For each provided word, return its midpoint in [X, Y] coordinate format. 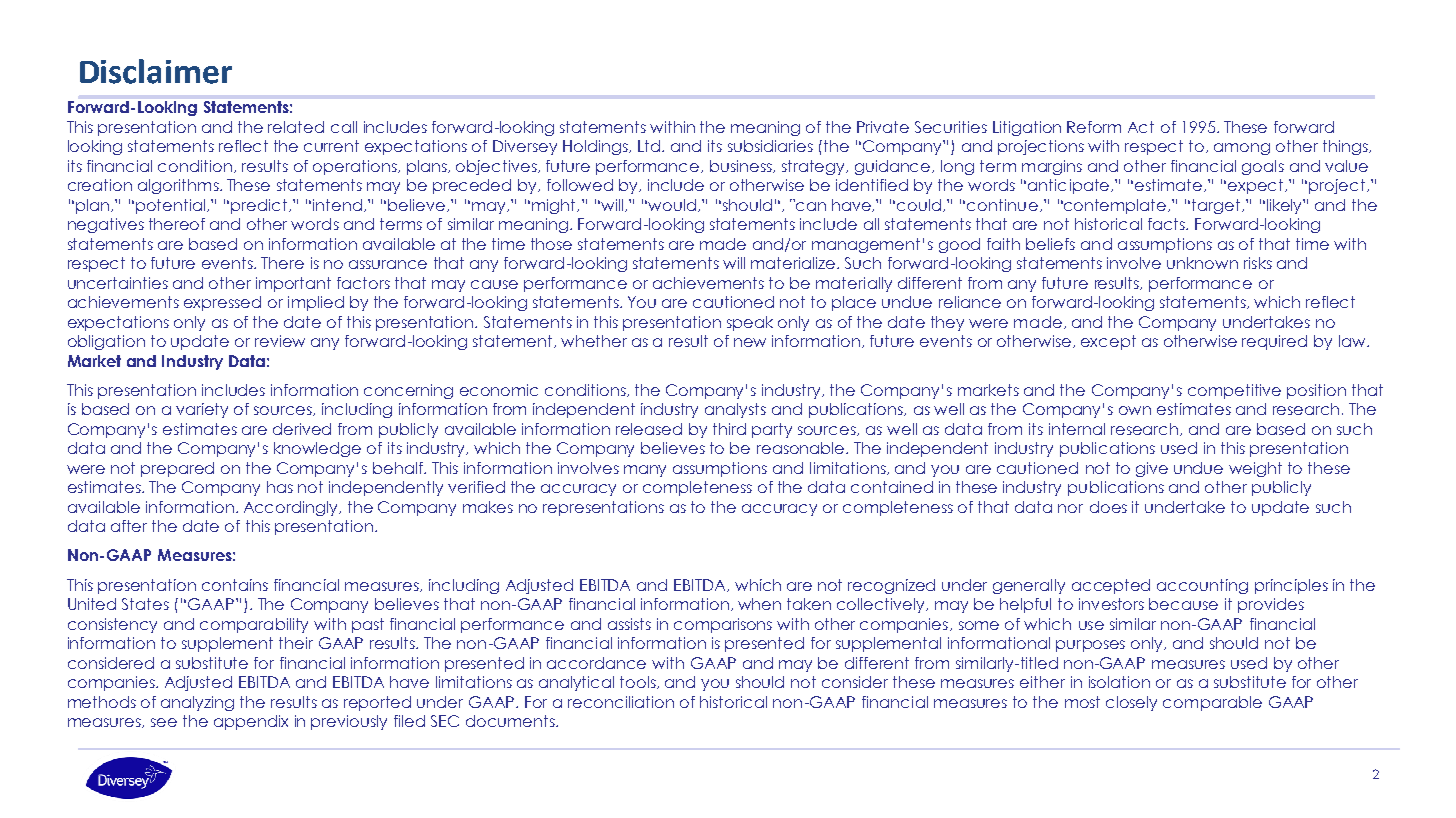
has [280, 487]
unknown [1202, 263]
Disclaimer [156, 71]
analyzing [197, 703]
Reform [1094, 127]
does [1108, 507]
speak [750, 323]
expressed [222, 303]
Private [883, 127]
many [645, 471]
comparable [1212, 703]
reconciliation [621, 702]
